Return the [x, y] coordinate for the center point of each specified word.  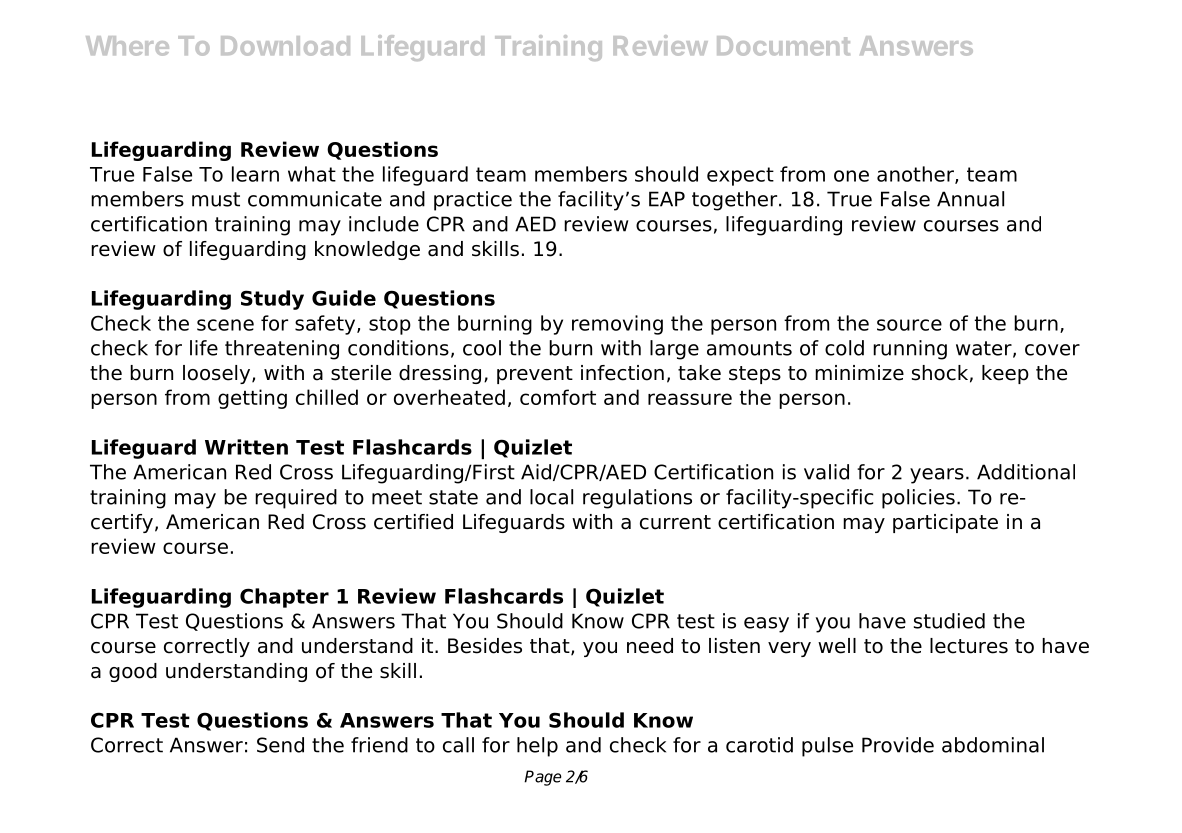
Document [783, 46]
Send [280, 745]
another [916, 175]
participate [945, 523]
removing [617, 325]
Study [272, 300]
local [551, 497]
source [909, 325]
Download [285, 46]
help [537, 747]
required [296, 499]
